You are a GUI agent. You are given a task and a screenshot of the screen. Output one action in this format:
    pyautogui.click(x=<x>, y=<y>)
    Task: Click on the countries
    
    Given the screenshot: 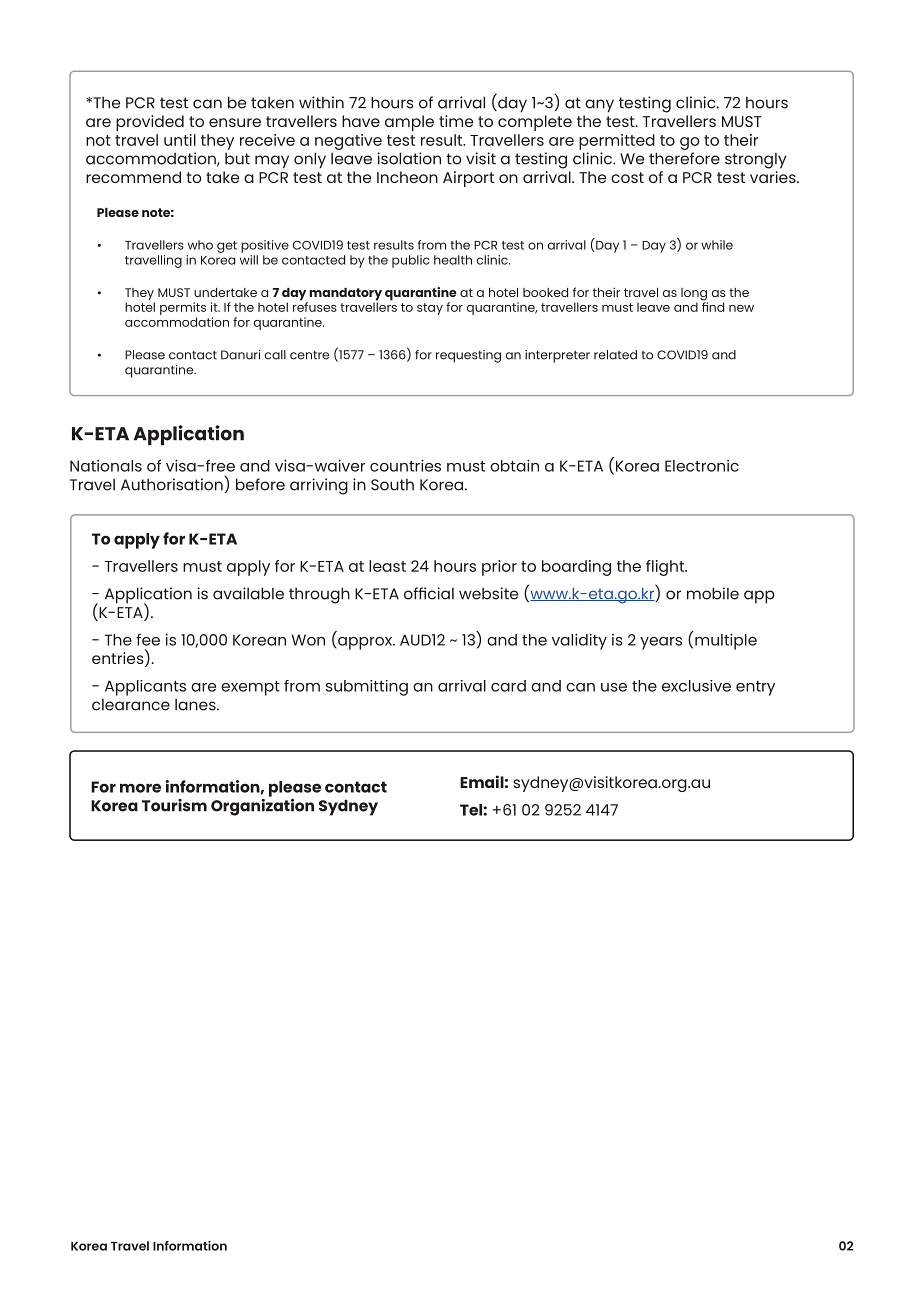 What is the action you would take?
    pyautogui.click(x=405, y=465)
